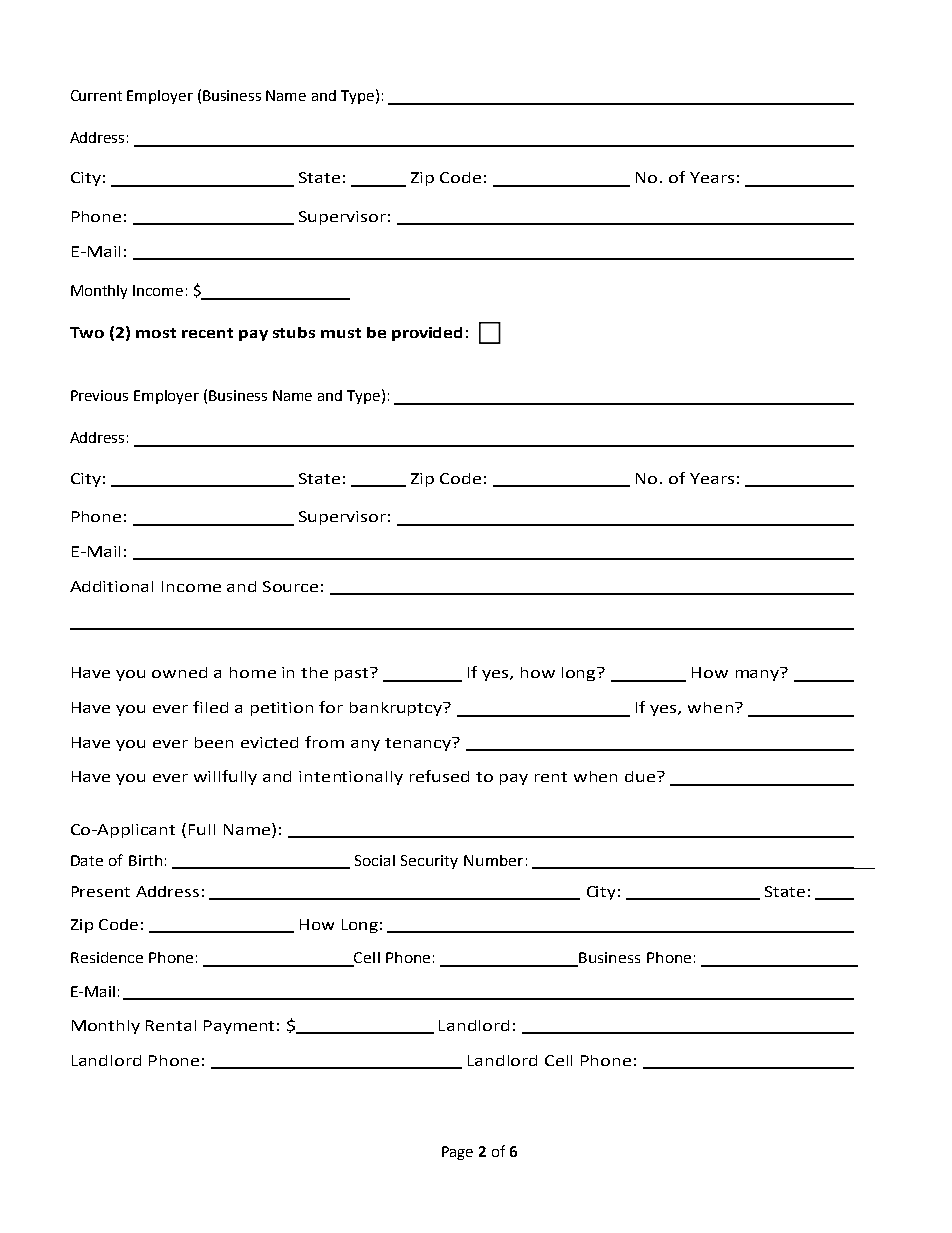 The height and width of the image is (1233, 952). I want to click on Number, so click(493, 860).
